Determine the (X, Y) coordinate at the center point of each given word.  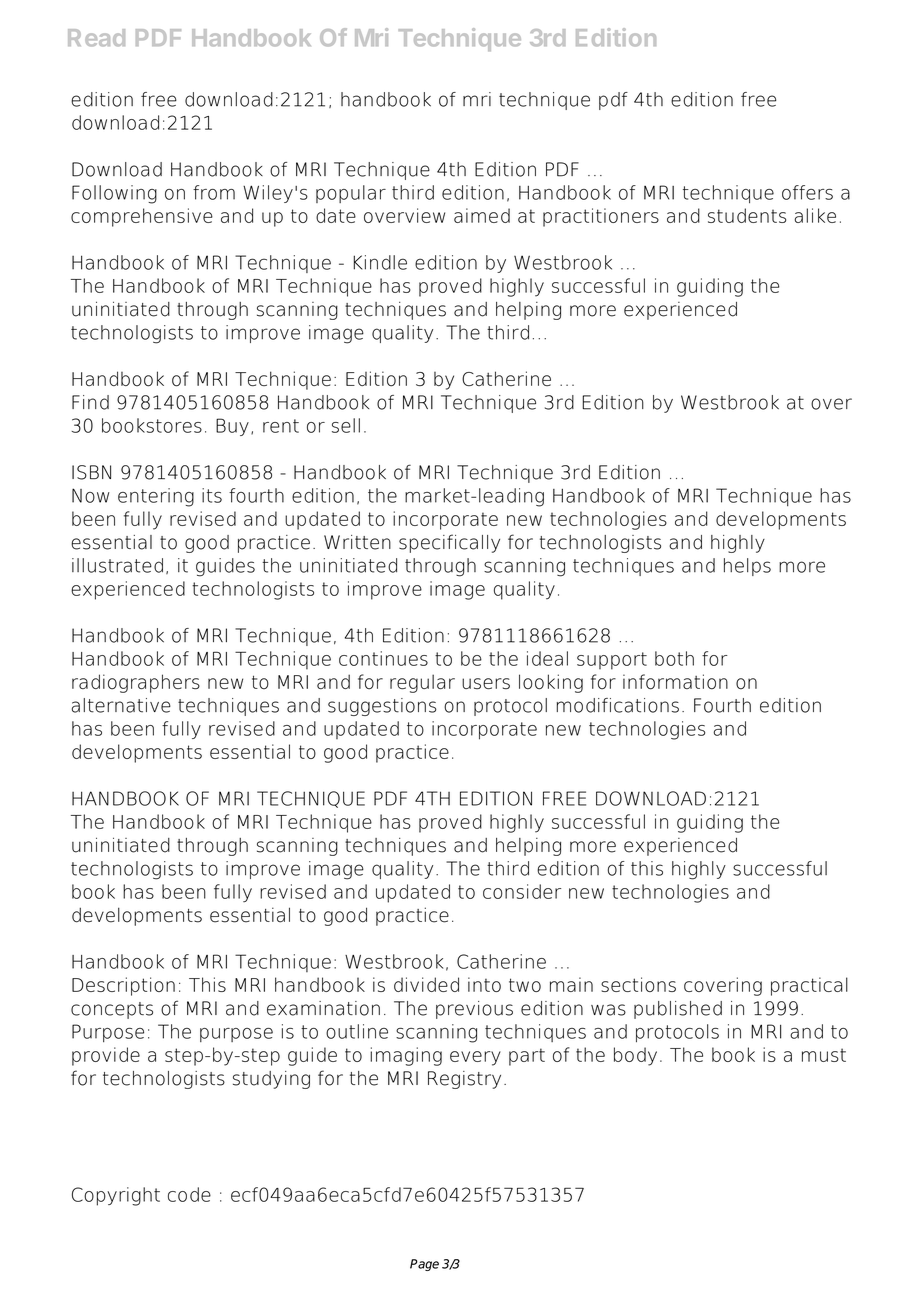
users (486, 683)
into (484, 984)
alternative (121, 705)
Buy (232, 427)
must (824, 1055)
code (189, 1194)
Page (424, 1265)
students (747, 215)
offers (807, 192)
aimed (482, 215)
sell (346, 425)
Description (123, 986)
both (674, 658)
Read (96, 37)
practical (809, 986)
